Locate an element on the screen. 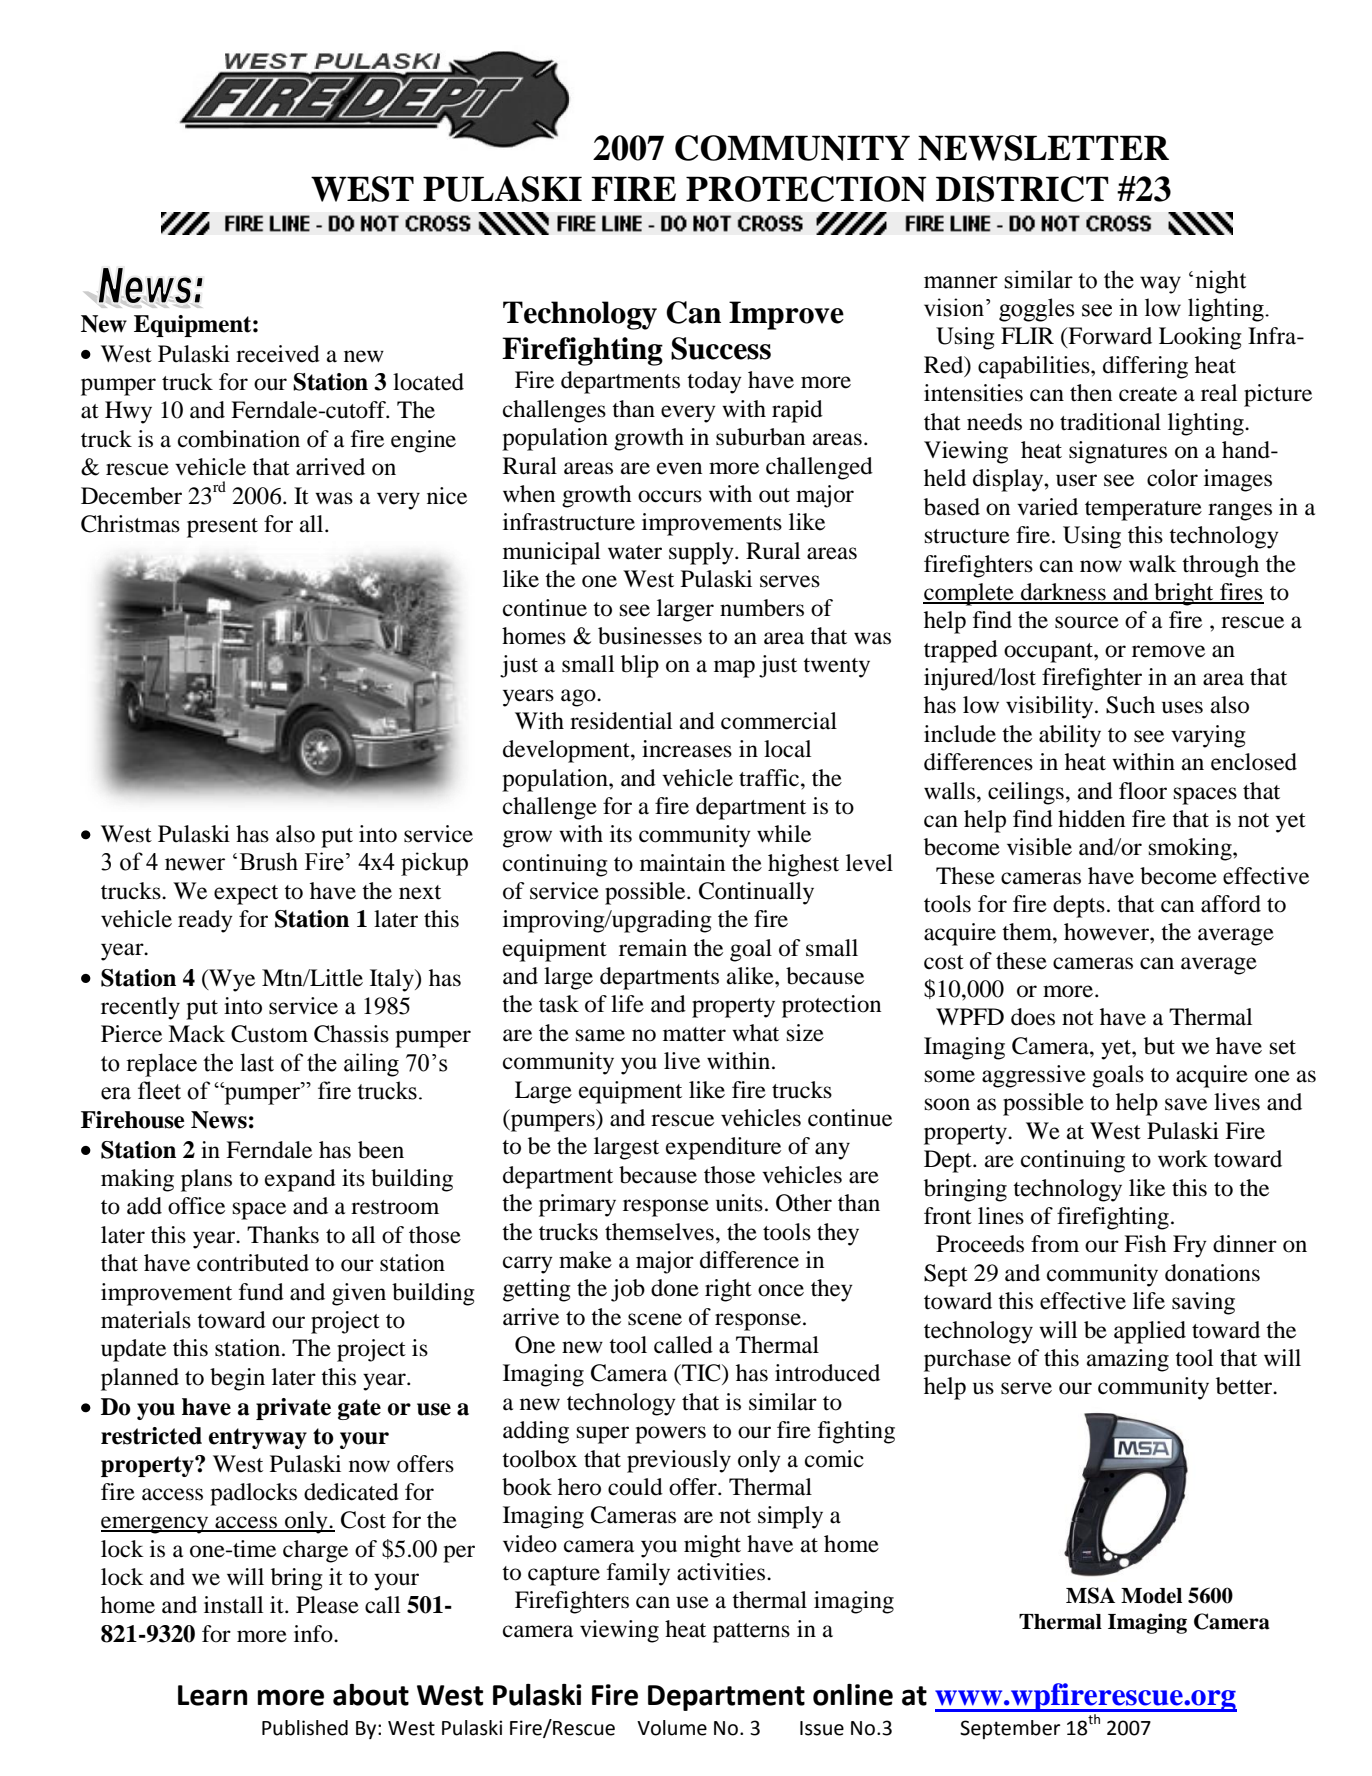  walk is located at coordinates (1153, 564).
